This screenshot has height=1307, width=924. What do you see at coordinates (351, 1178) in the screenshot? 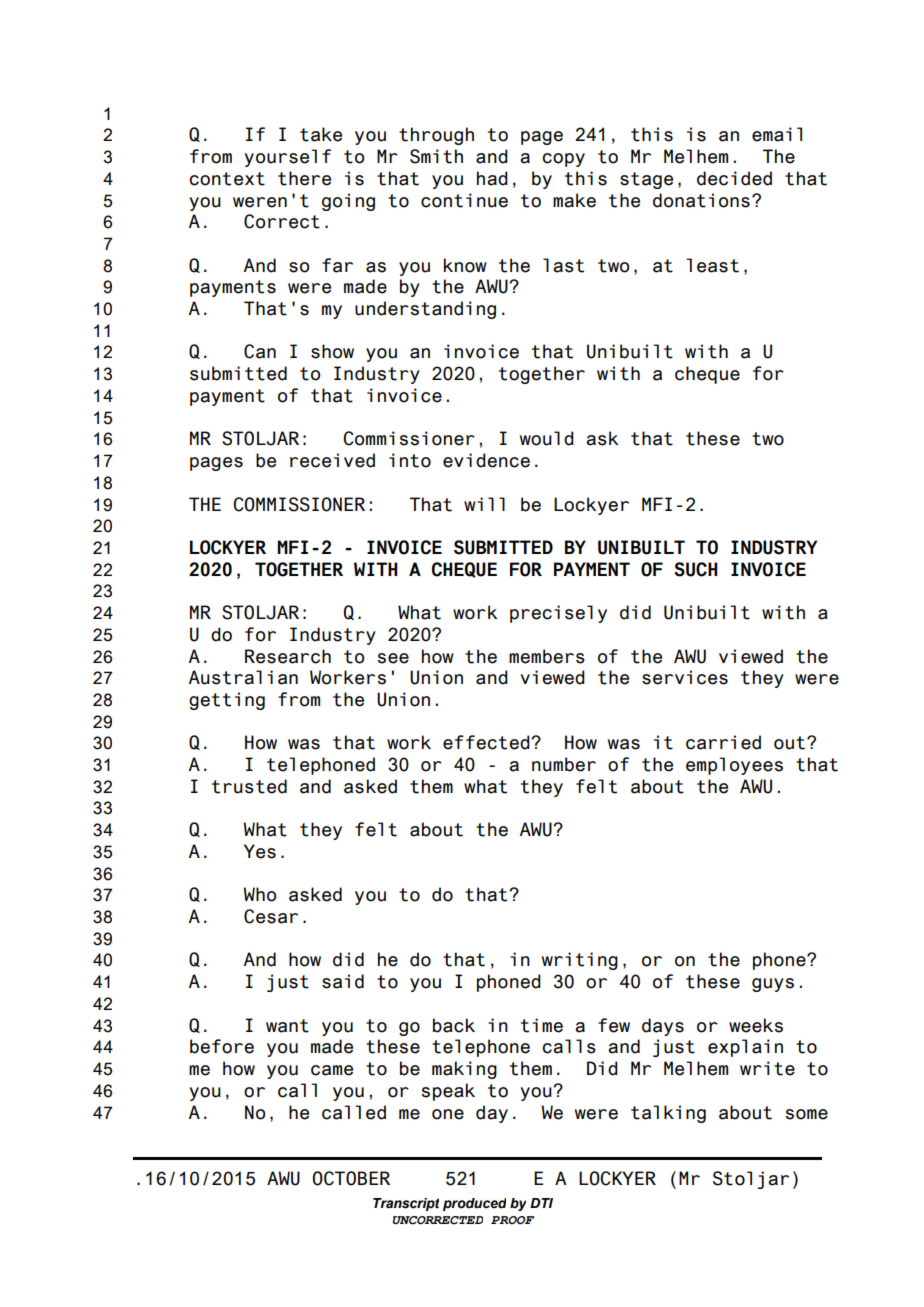
I see `OCTOBER` at bounding box center [351, 1178].
